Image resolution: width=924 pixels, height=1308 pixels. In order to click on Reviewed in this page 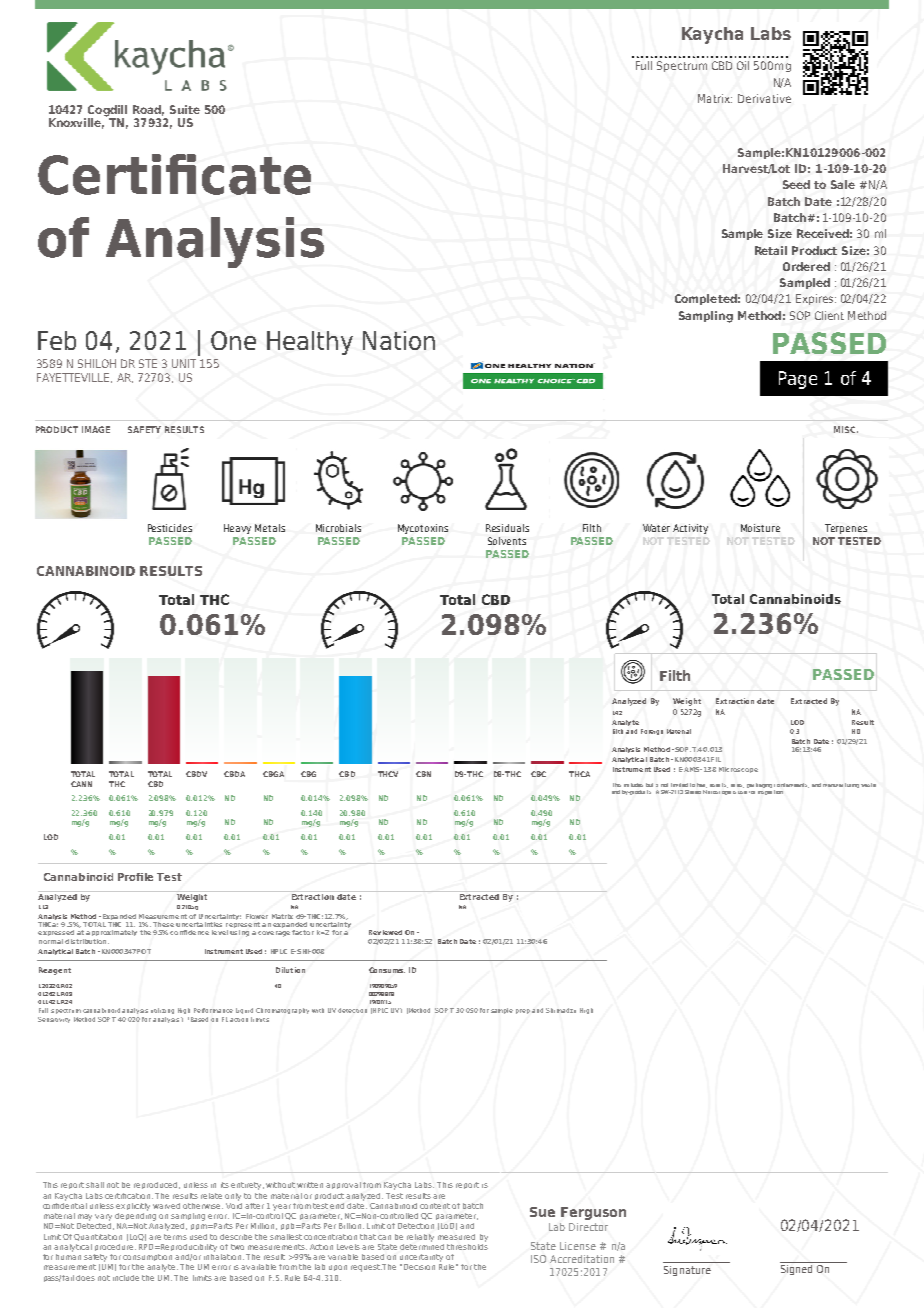, I will do `click(385, 932)`.
